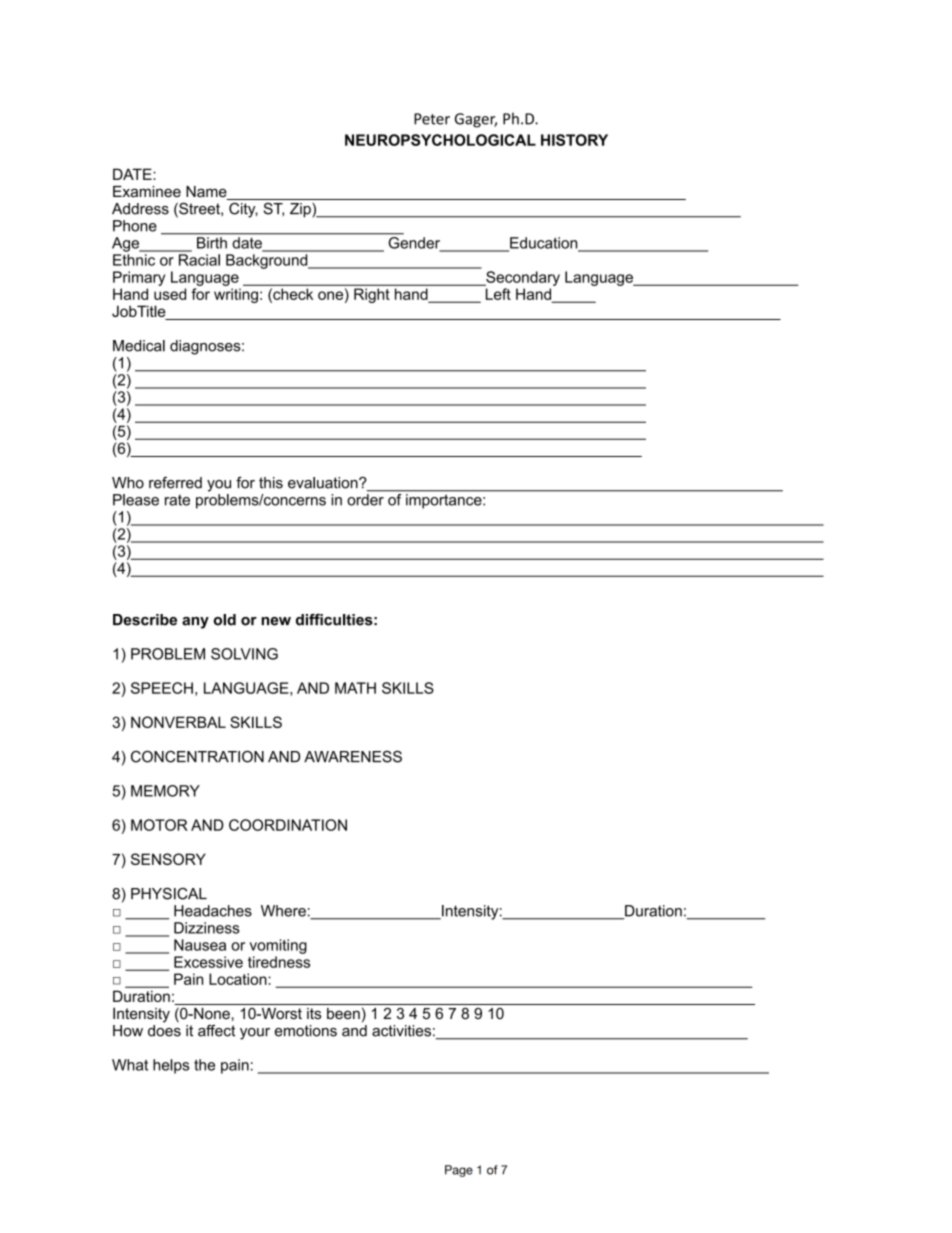  I want to click on Address, so click(140, 209).
